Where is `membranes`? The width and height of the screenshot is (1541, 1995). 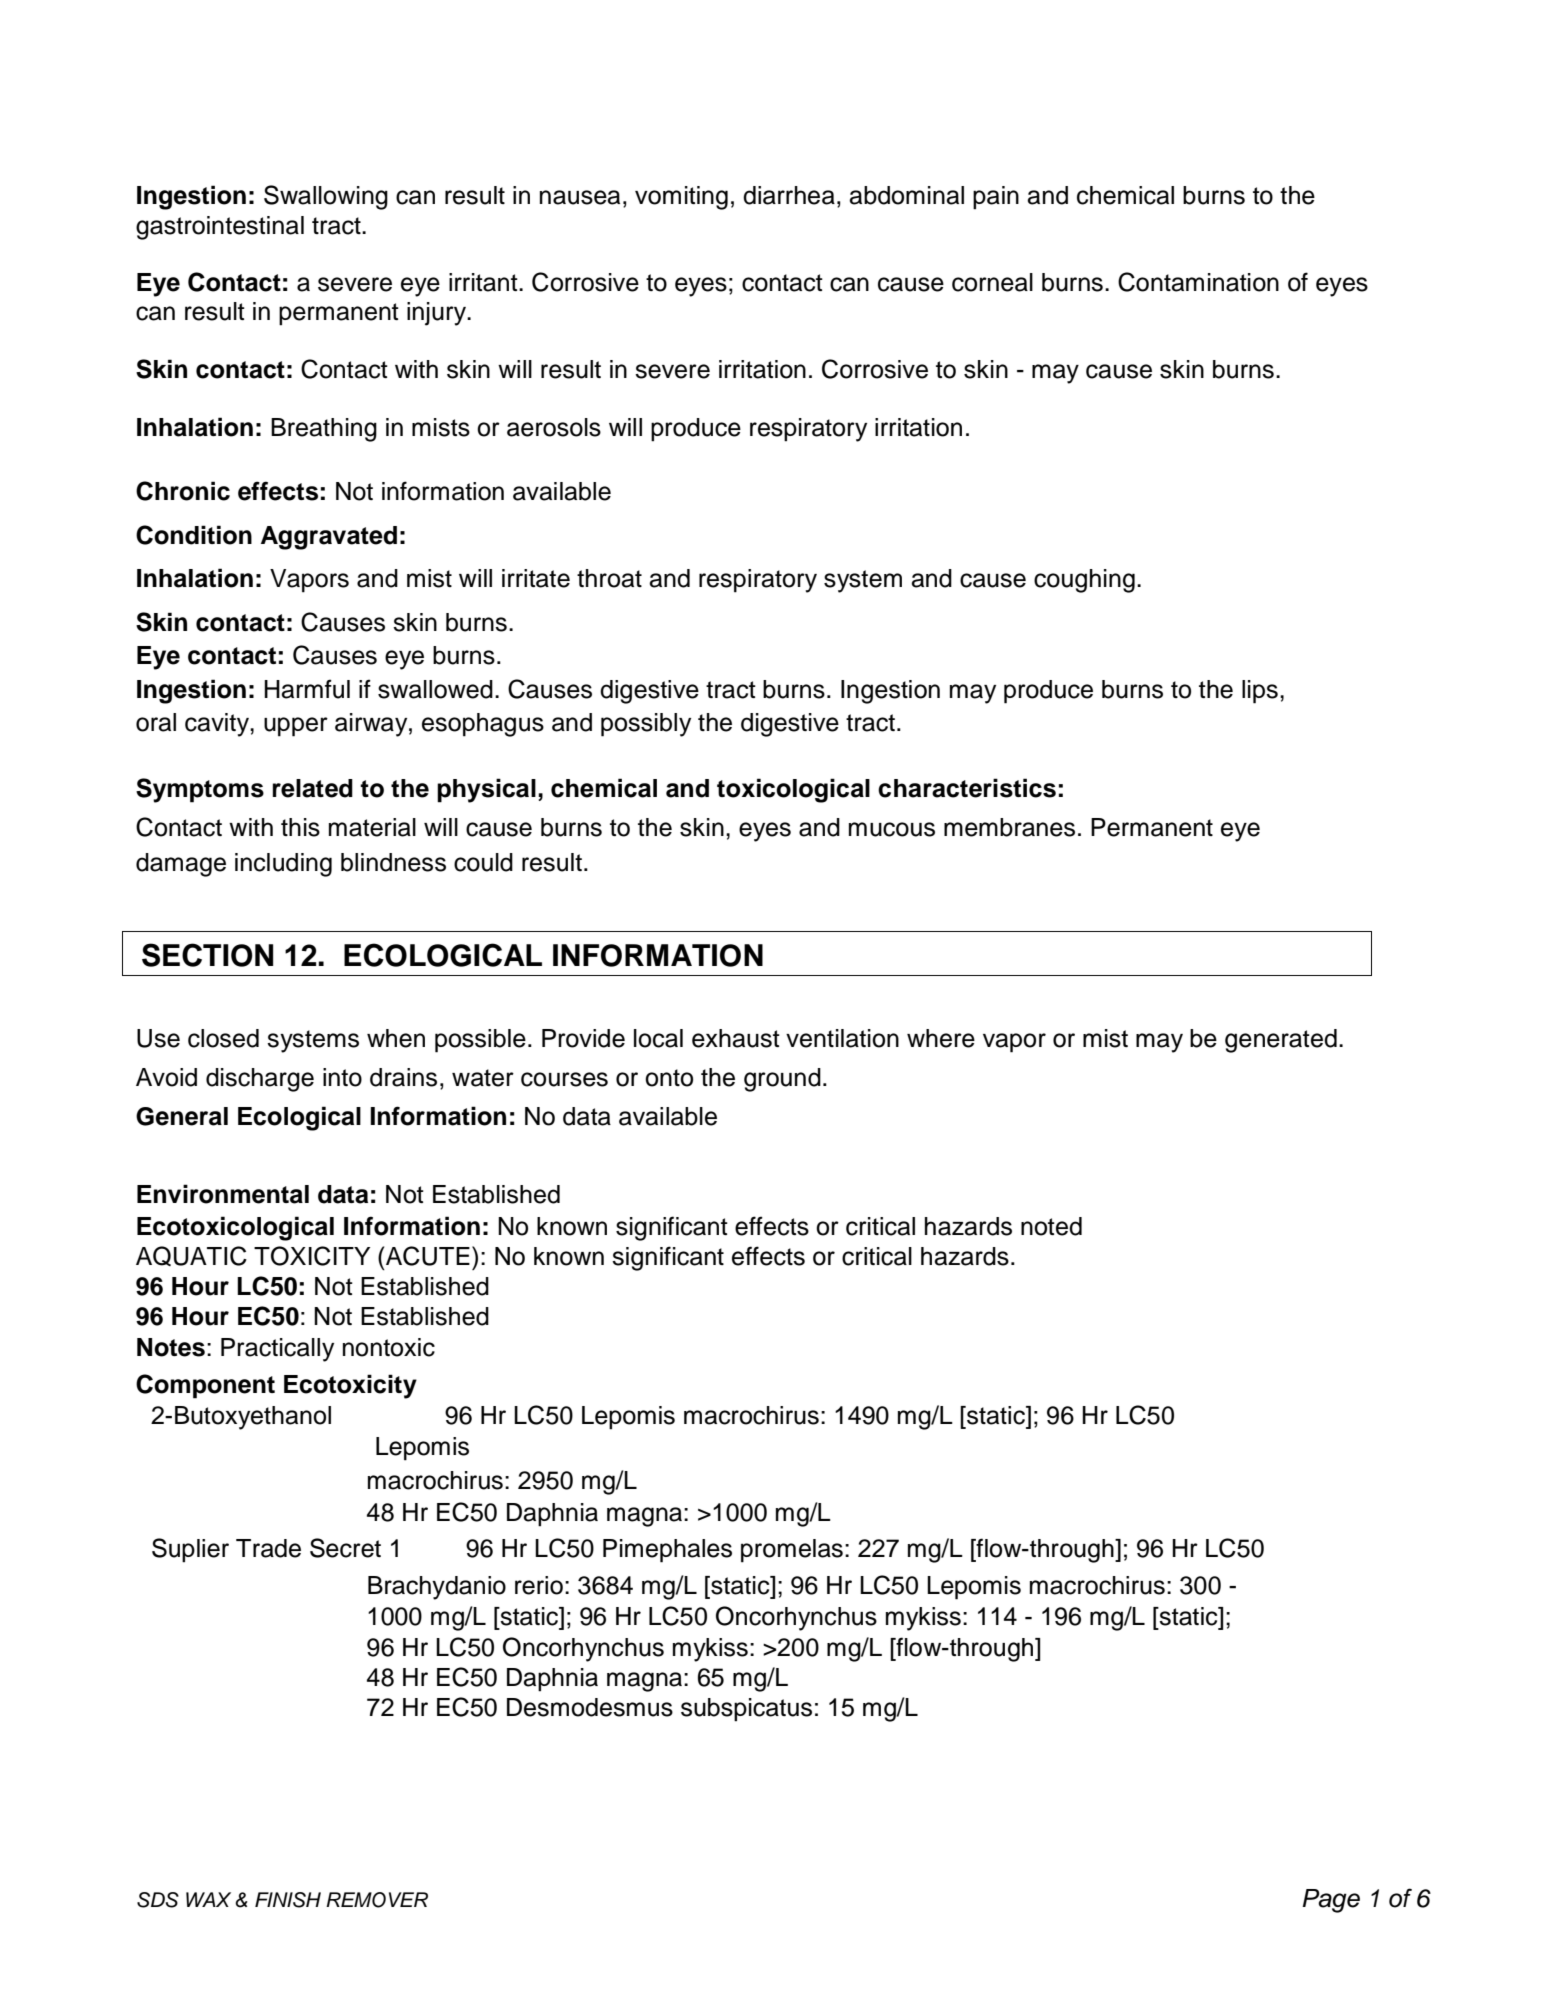
membranes is located at coordinates (1009, 827).
